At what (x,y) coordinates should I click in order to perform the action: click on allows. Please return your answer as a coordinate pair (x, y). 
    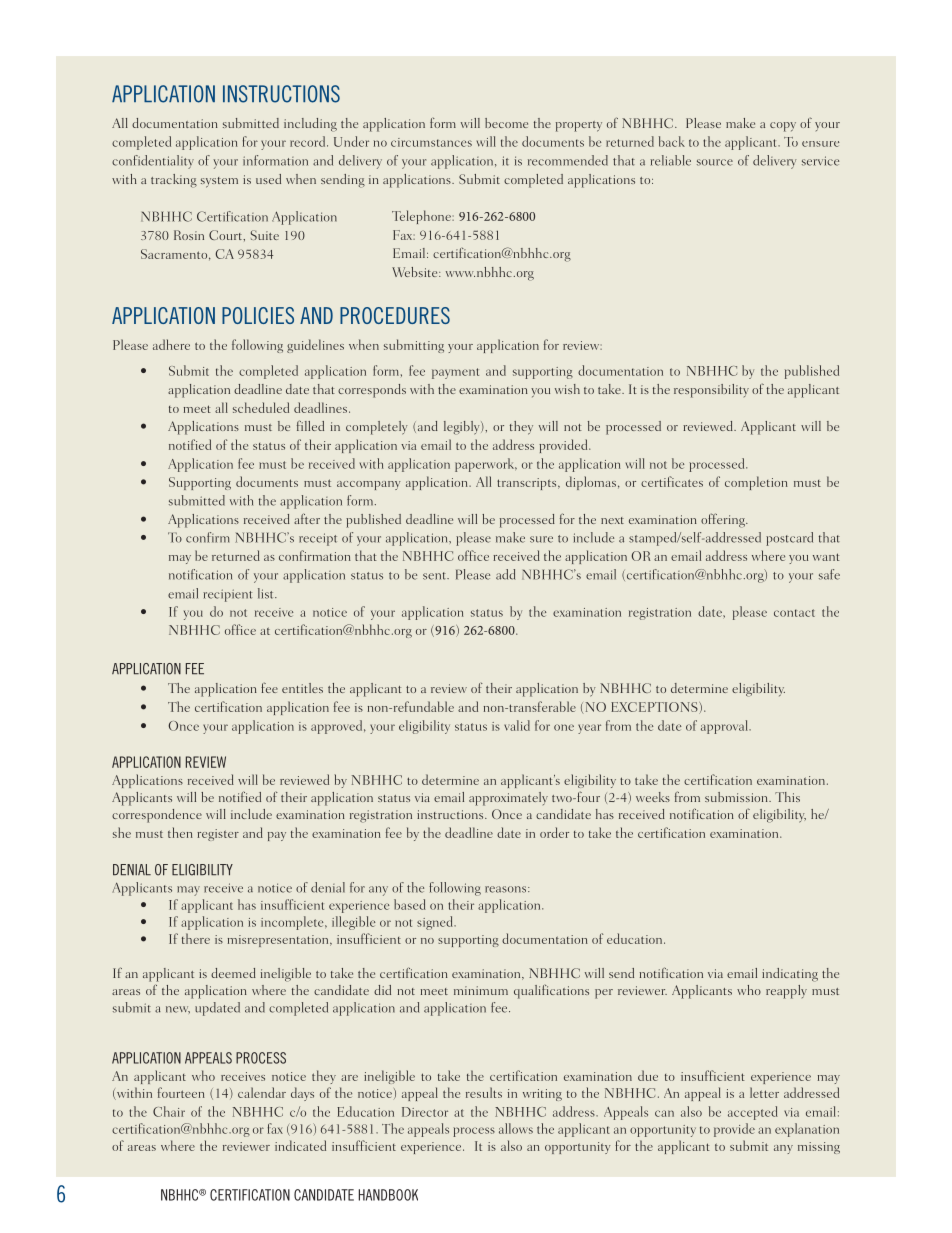
    Looking at the image, I should click on (516, 1128).
